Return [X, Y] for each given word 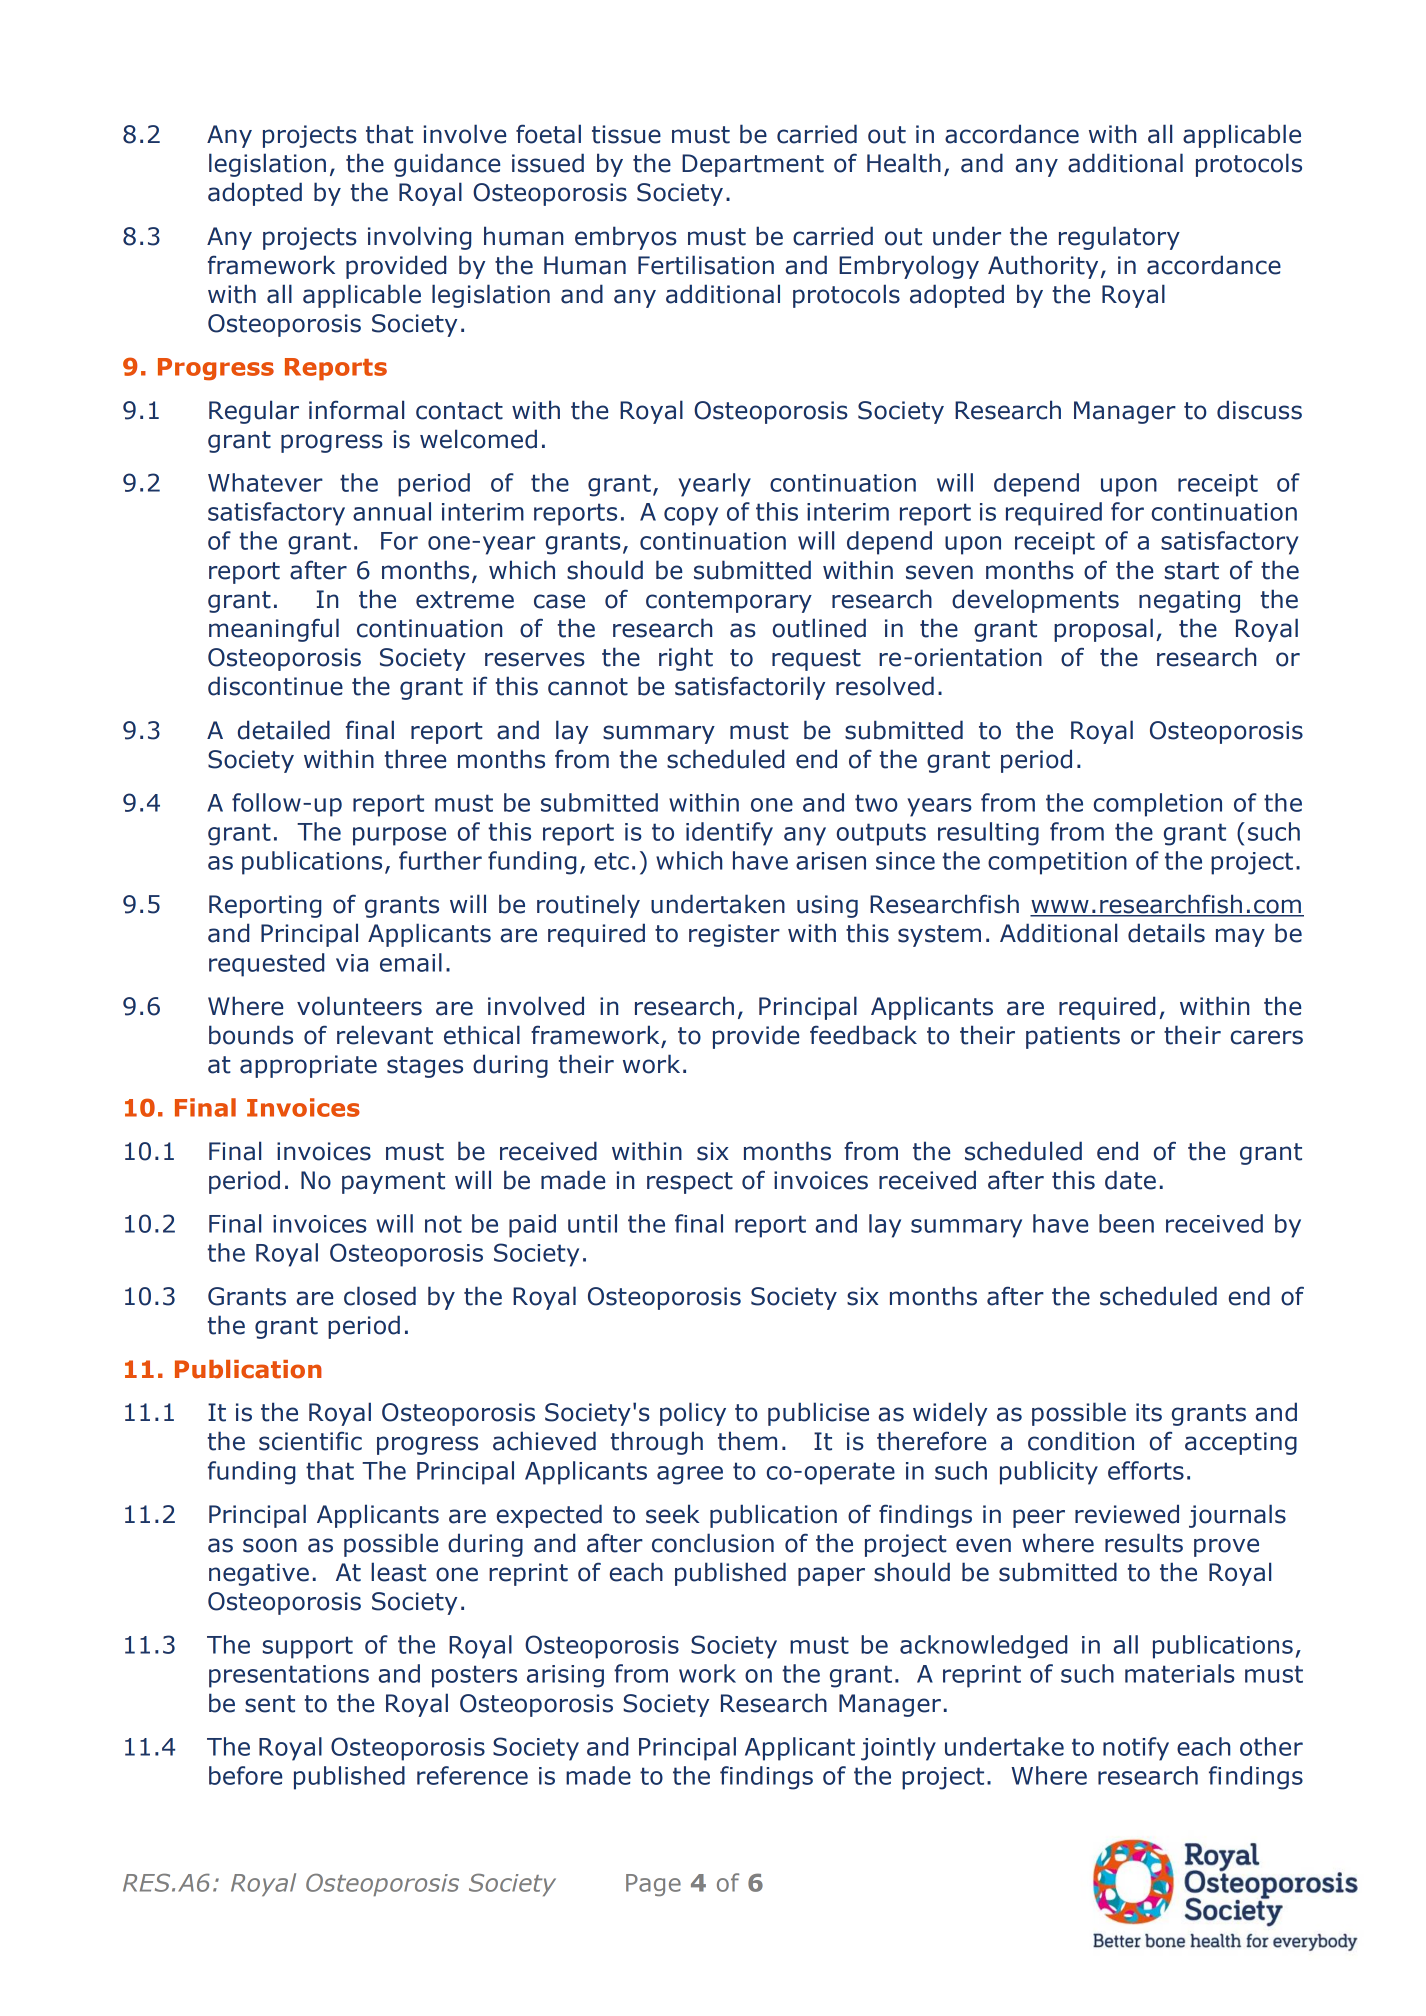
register [734, 935]
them [747, 1441]
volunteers [359, 1006]
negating [1189, 601]
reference [472, 1775]
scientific [310, 1441]
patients [1073, 1037]
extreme [465, 600]
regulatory [1119, 238]
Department [753, 165]
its [1149, 1412]
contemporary [729, 602]
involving [419, 238]
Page [653, 1885]
